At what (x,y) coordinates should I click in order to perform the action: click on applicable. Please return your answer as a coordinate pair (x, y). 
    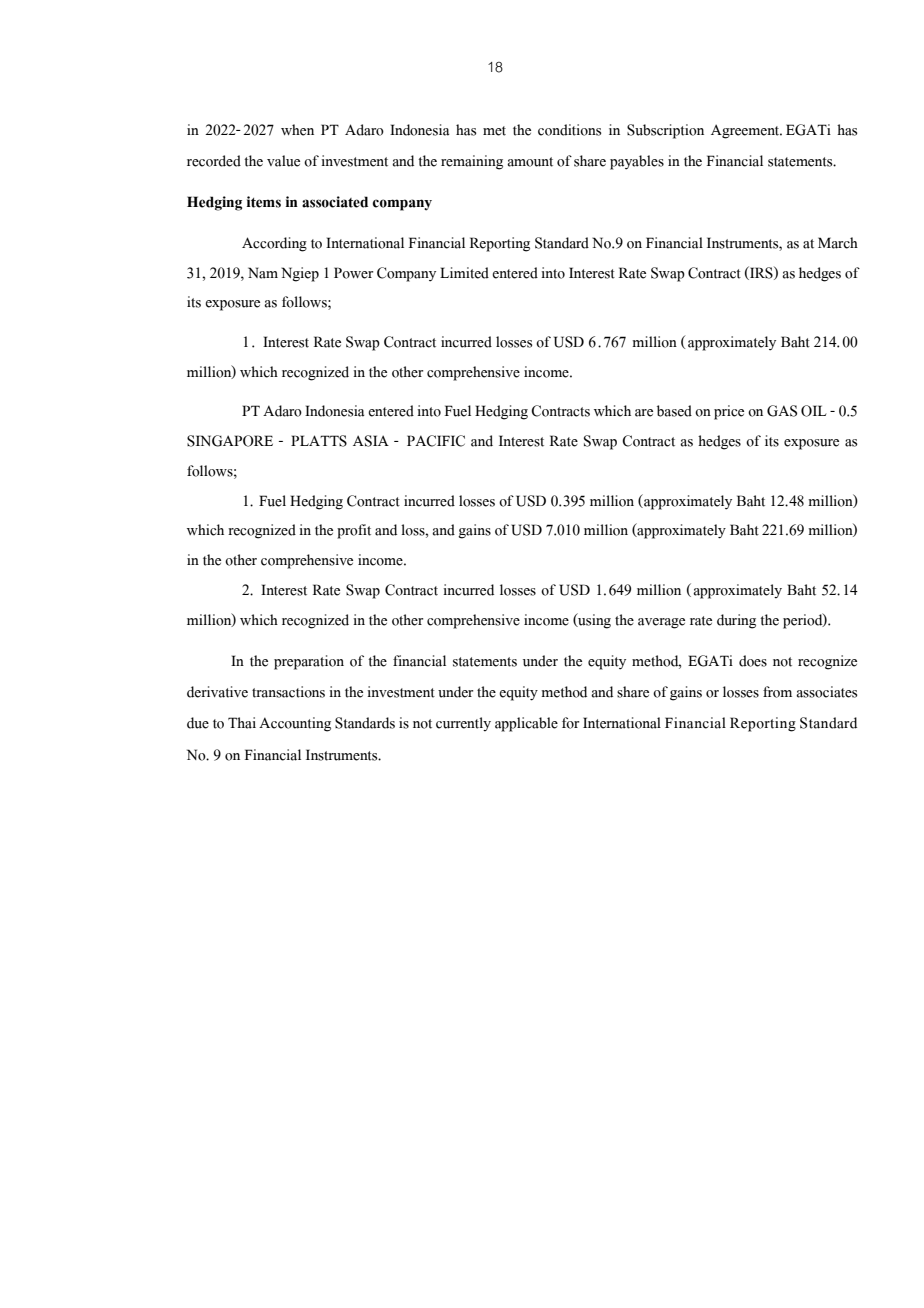
    Looking at the image, I should click on (526, 724).
